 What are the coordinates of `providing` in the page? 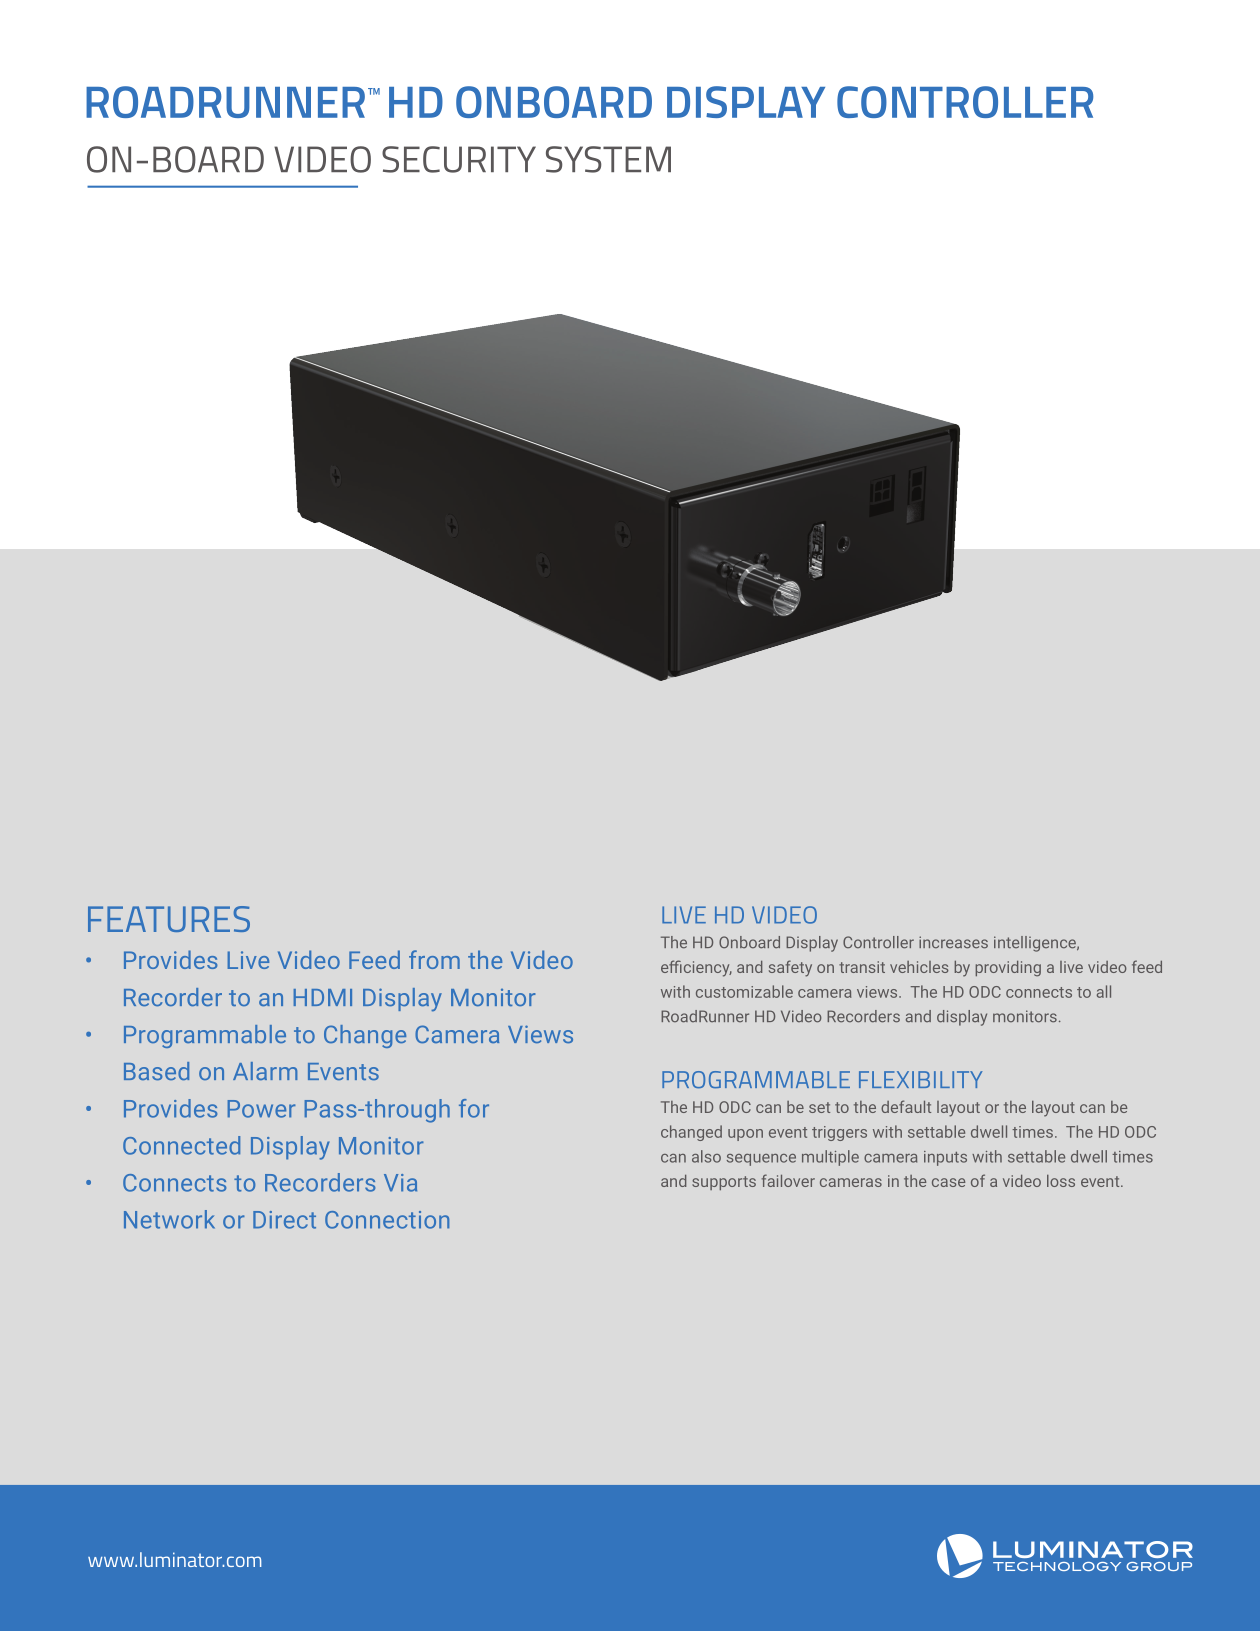 It's located at (1008, 969).
